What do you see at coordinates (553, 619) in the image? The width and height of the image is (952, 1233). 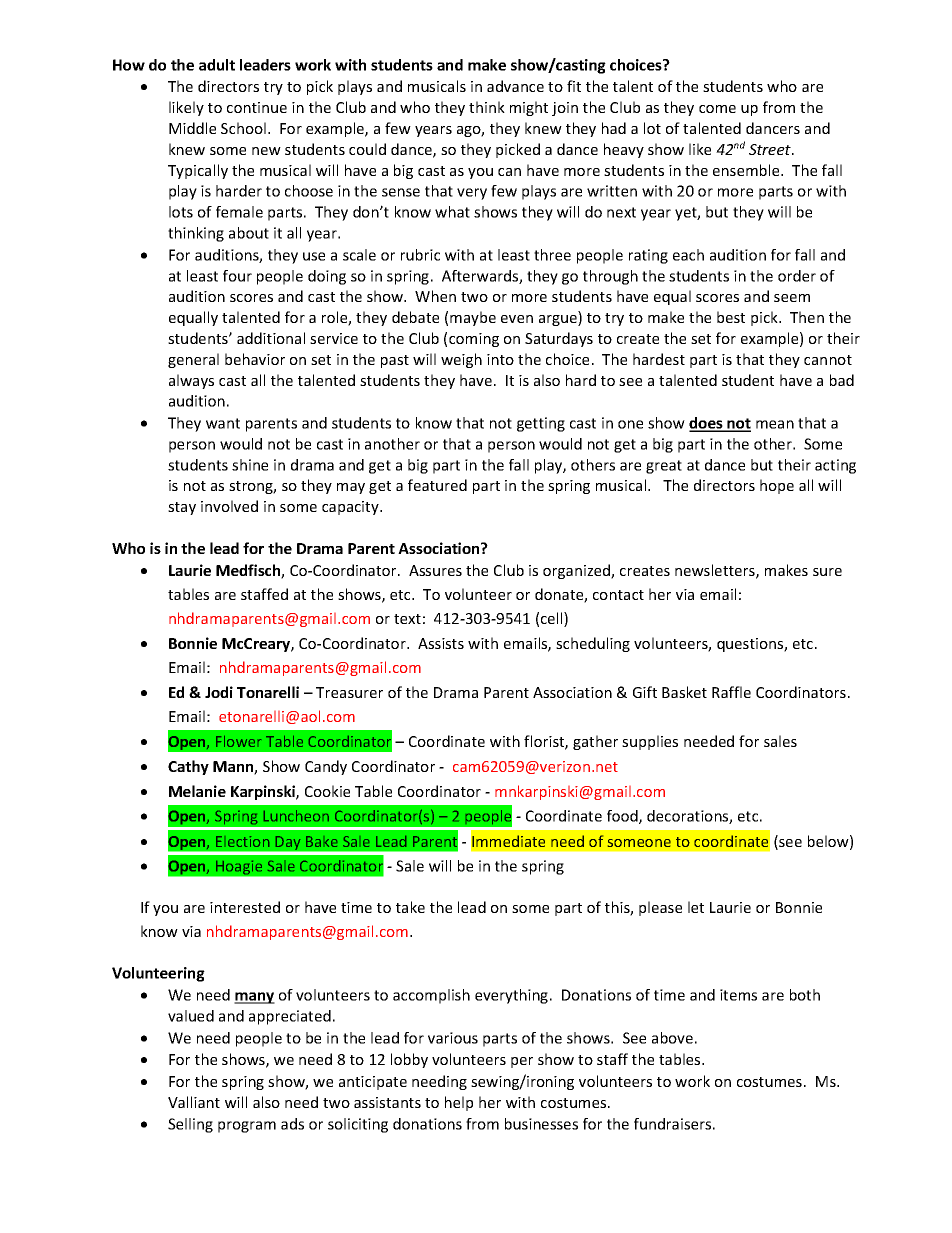 I see `cell` at bounding box center [553, 619].
